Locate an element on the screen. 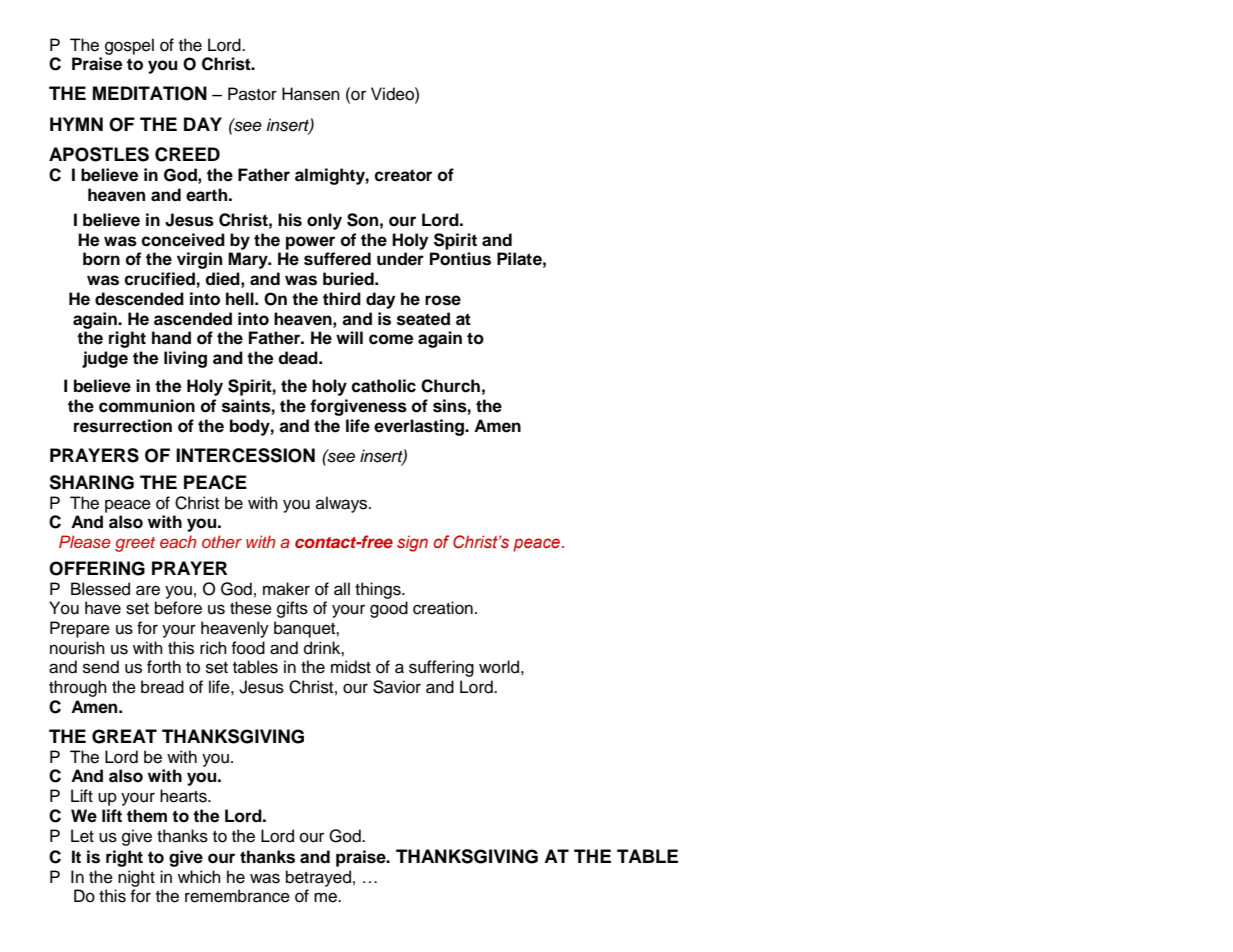 The width and height of the screenshot is (1233, 952). gospel is located at coordinates (129, 46).
